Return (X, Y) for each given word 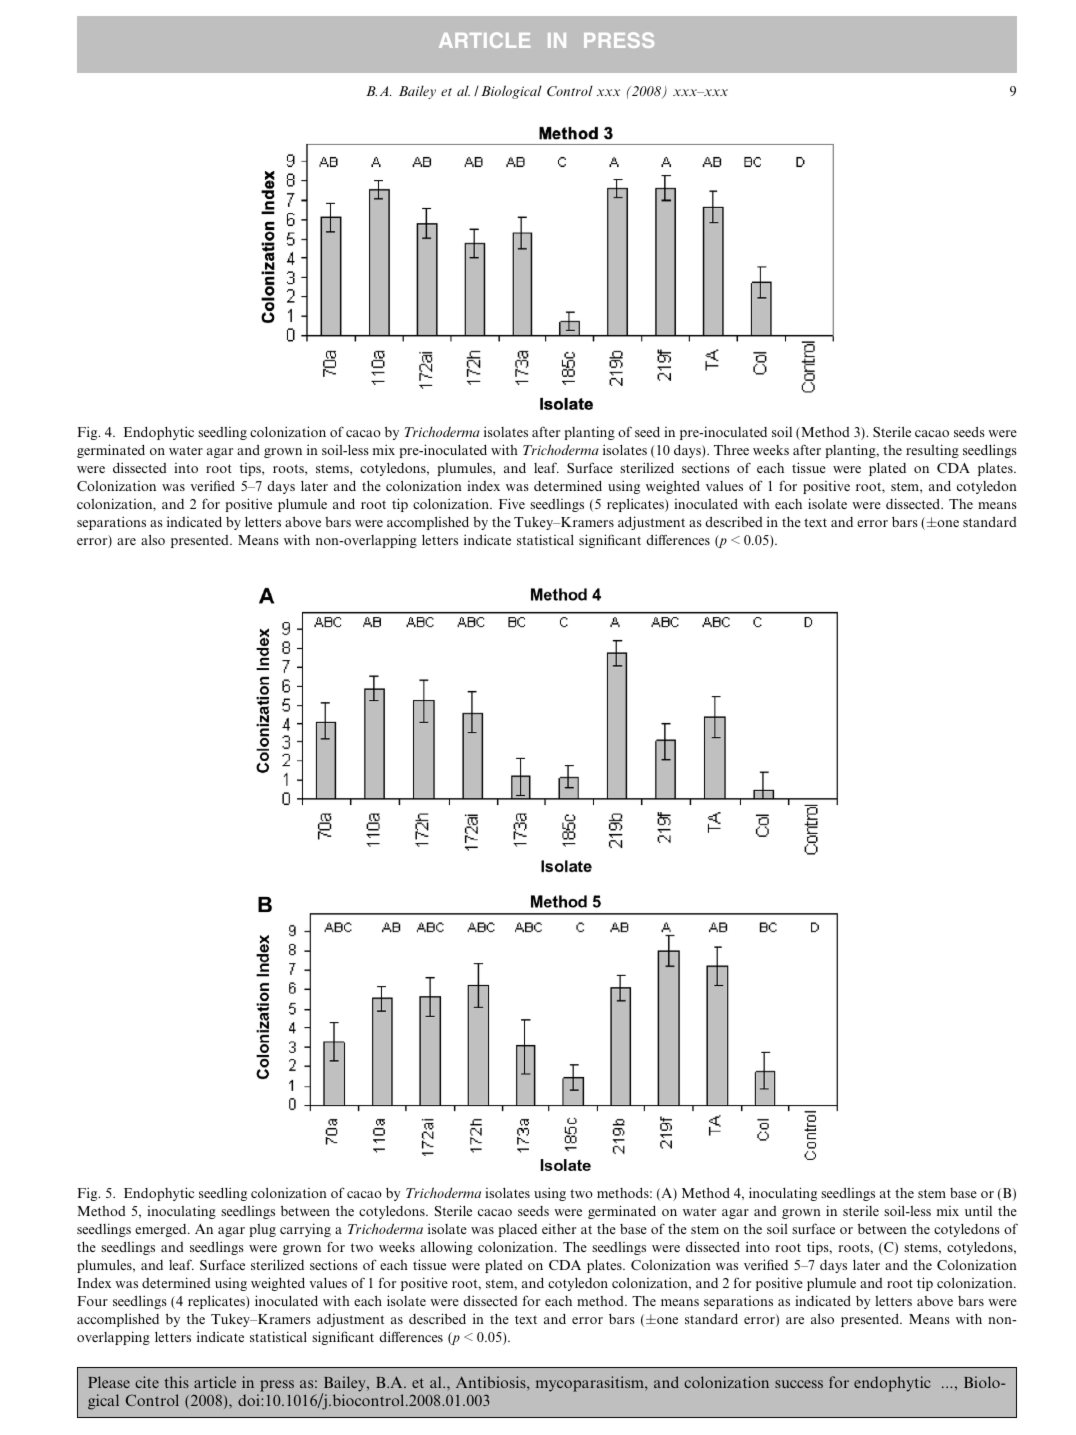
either (559, 1229)
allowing (447, 1248)
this (176, 1382)
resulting (932, 451)
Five (512, 503)
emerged (162, 1230)
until (978, 1211)
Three (731, 449)
